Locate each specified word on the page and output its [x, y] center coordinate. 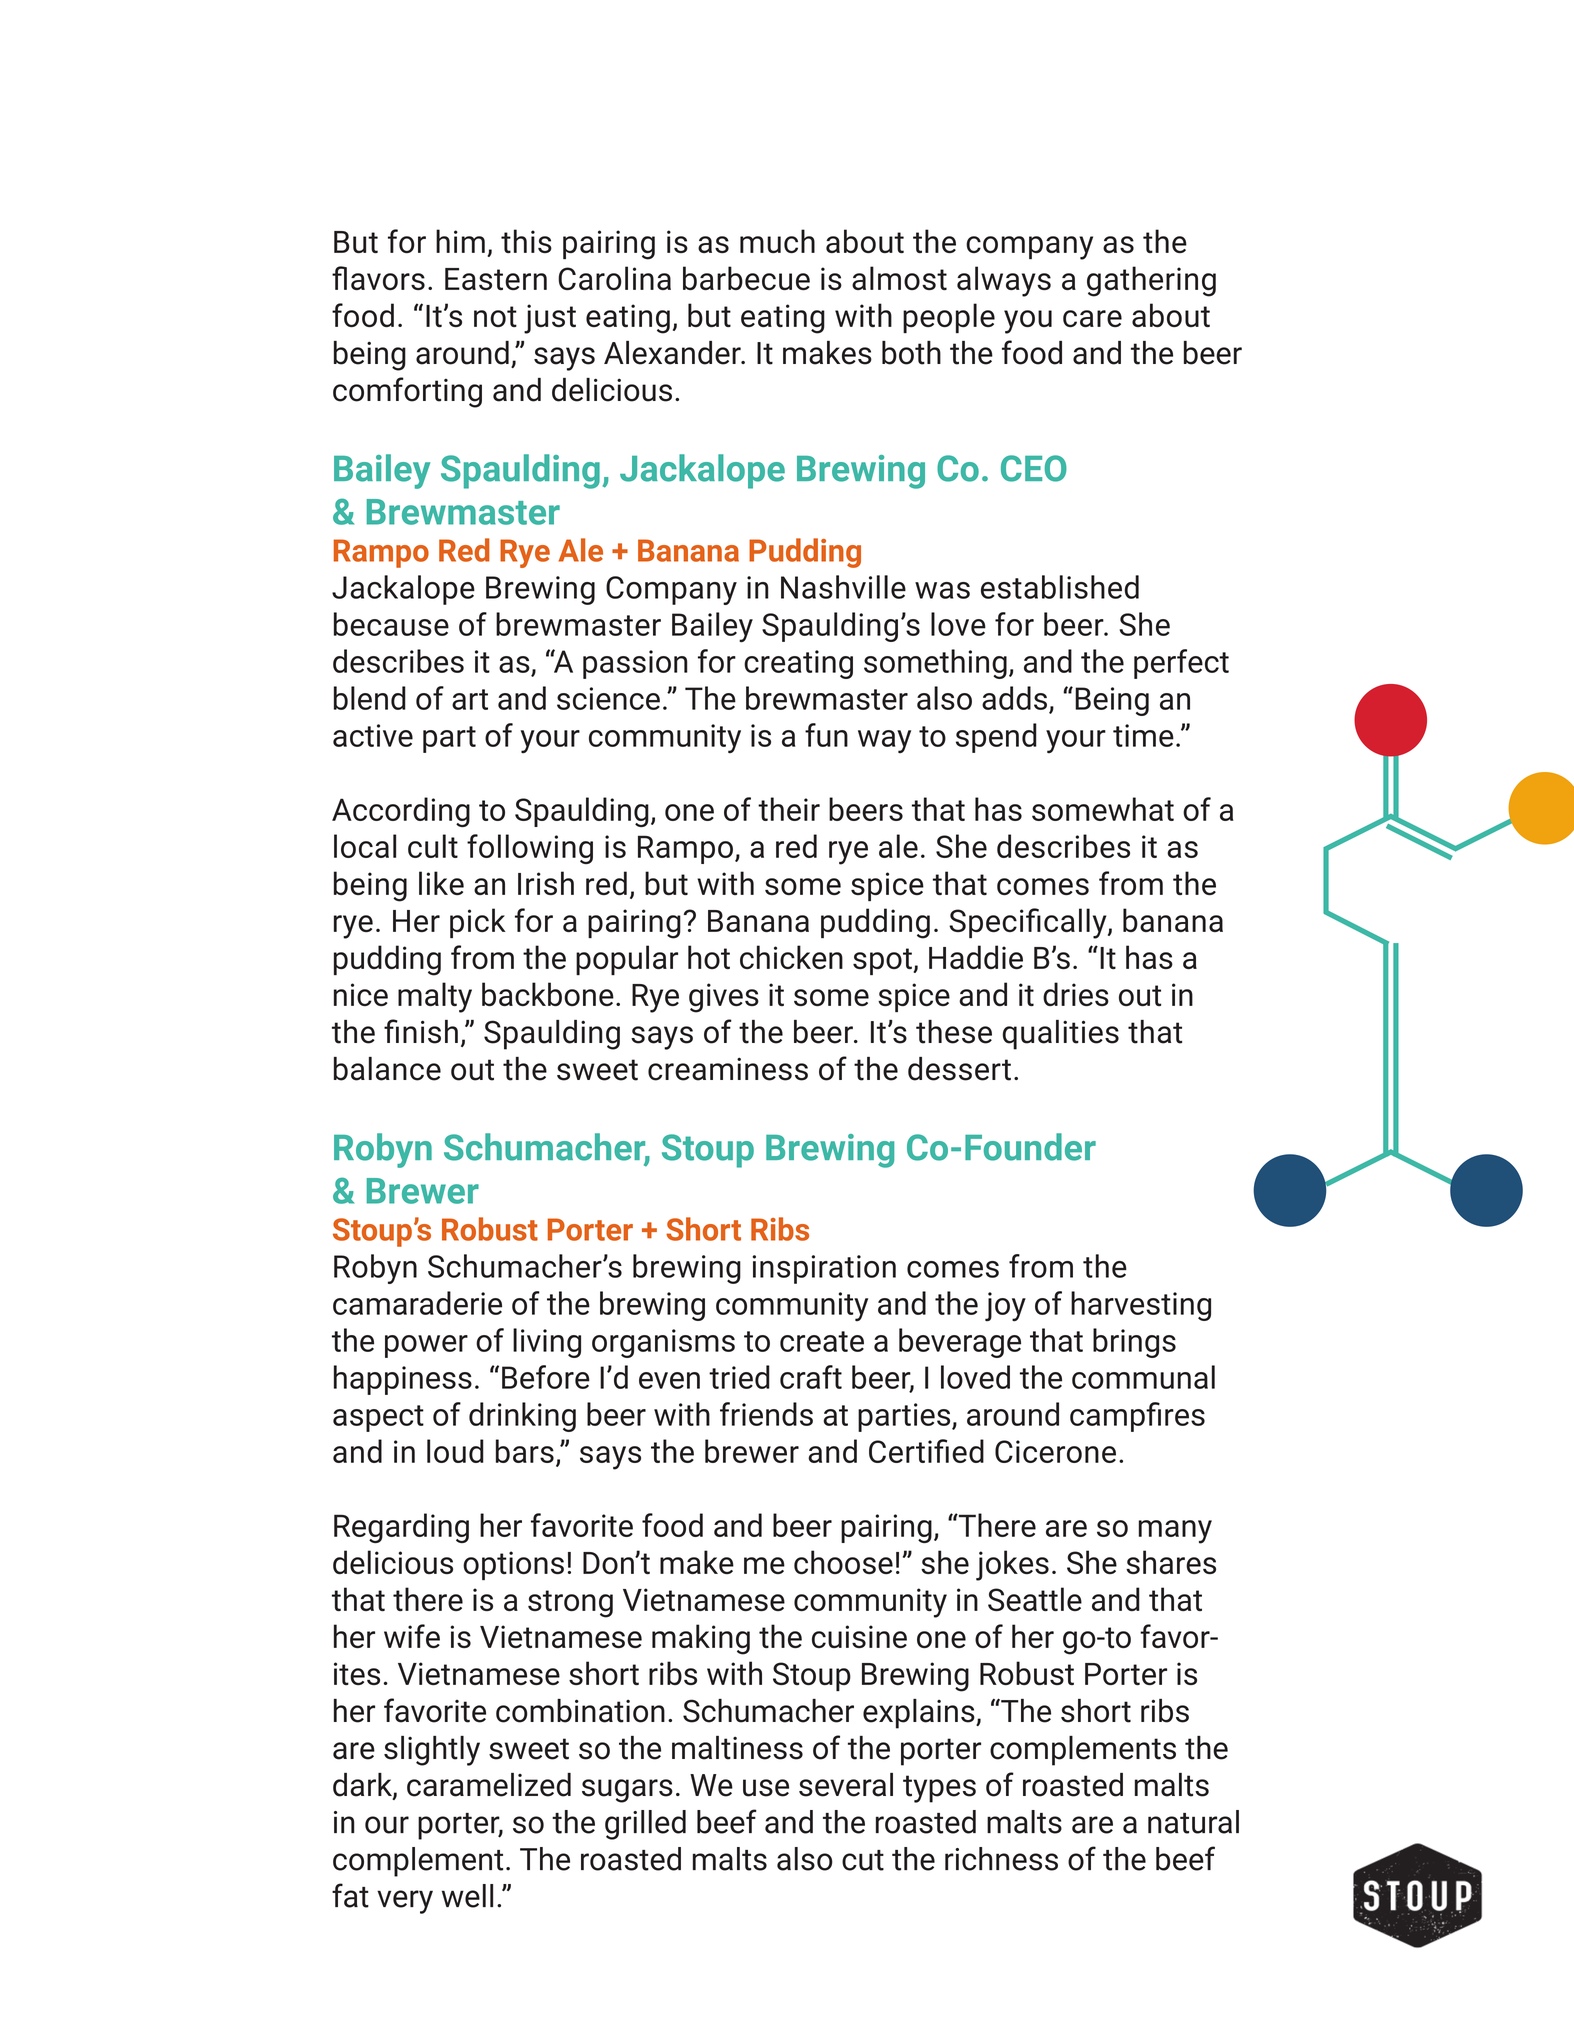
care [1092, 318]
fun [826, 735]
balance [387, 1069]
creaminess [728, 1069]
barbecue [746, 278]
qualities [1061, 1035]
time [1143, 735]
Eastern [496, 279]
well [467, 1896]
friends [766, 1414]
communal [1143, 1377]
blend [370, 698]
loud [455, 1451]
